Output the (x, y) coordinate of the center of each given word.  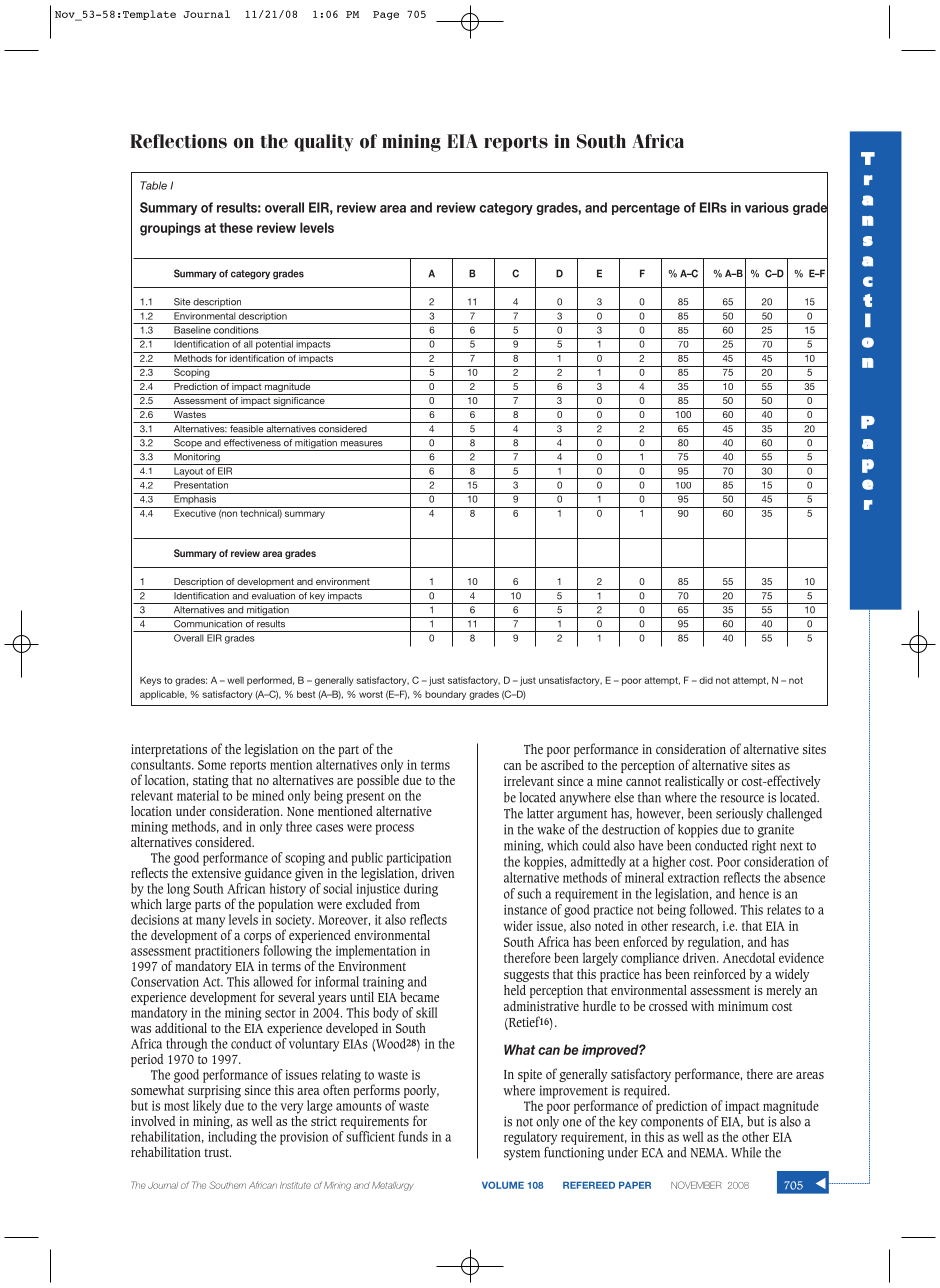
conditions (236, 330)
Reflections (178, 141)
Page (386, 15)
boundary (445, 695)
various (767, 207)
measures (362, 444)
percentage (646, 209)
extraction (694, 878)
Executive (195, 512)
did (706, 680)
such (530, 893)
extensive (216, 873)
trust (217, 1152)
